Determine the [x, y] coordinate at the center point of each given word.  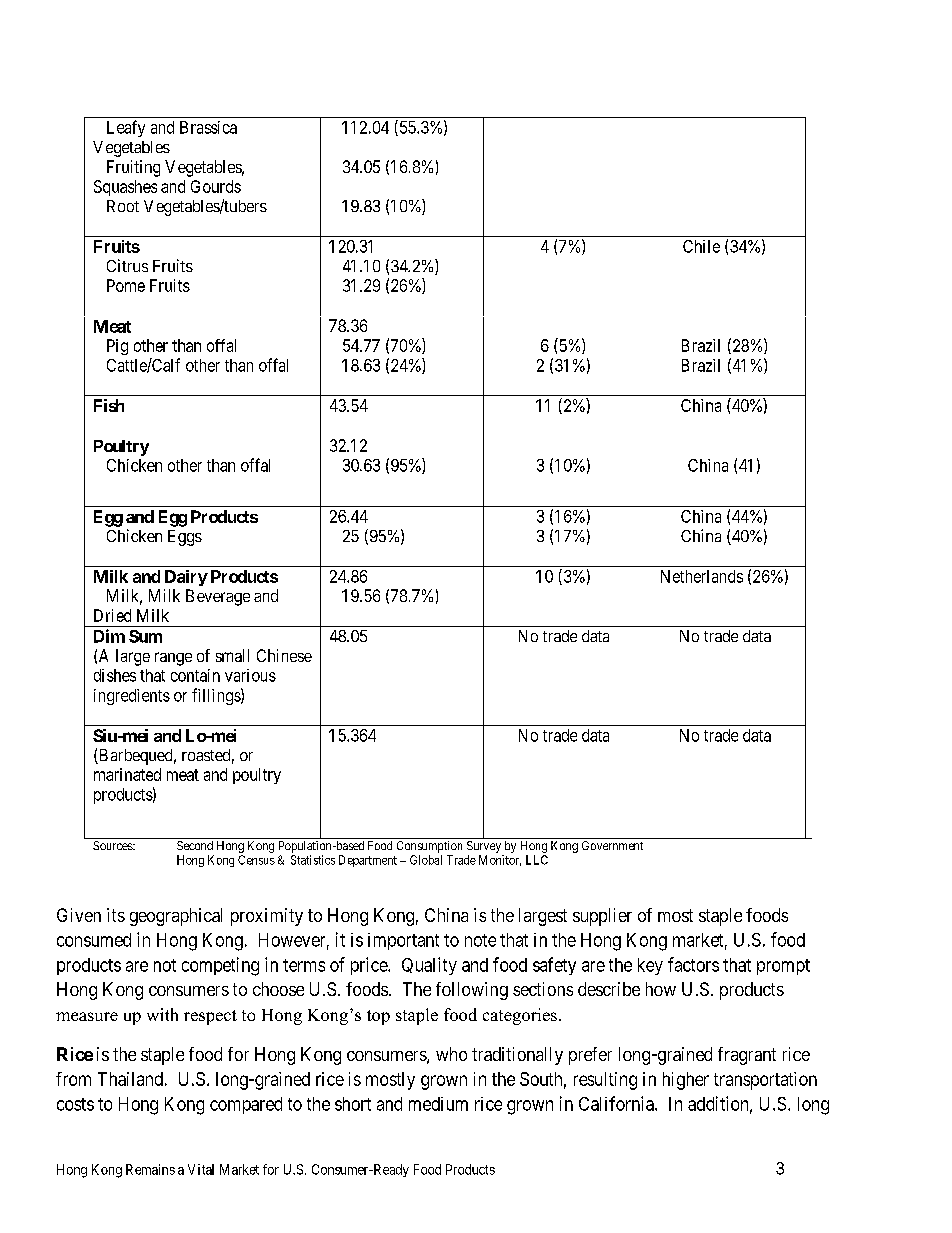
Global [426, 860]
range [173, 659]
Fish [109, 405]
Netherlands [702, 576]
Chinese [284, 655]
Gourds [216, 186]
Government [612, 845]
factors [693, 964]
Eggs [185, 538]
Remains [150, 1169]
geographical [176, 917]
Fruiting [133, 168]
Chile [701, 246]
